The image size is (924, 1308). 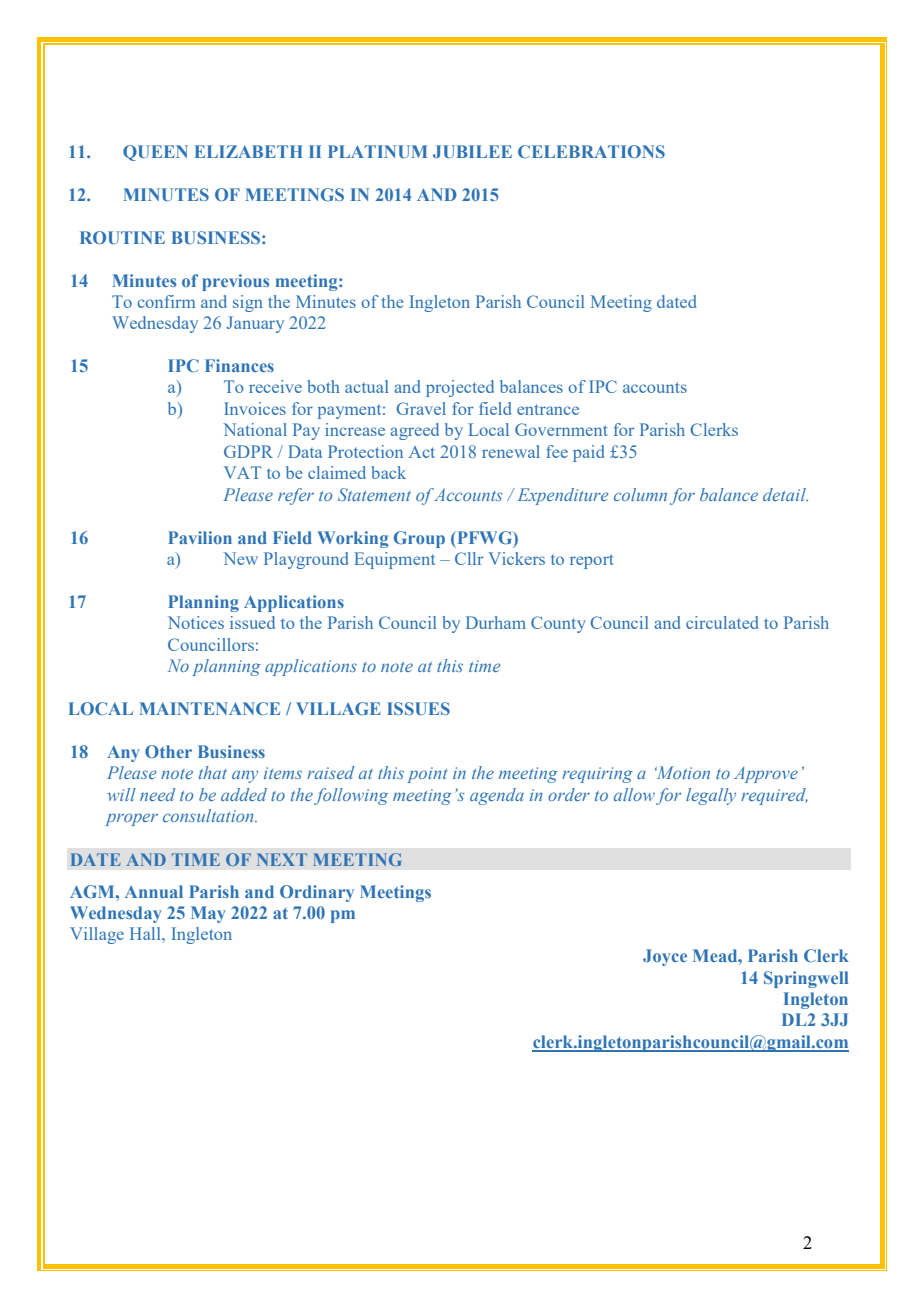 What do you see at coordinates (591, 151) in the screenshot?
I see `CELEBRATIONS` at bounding box center [591, 151].
